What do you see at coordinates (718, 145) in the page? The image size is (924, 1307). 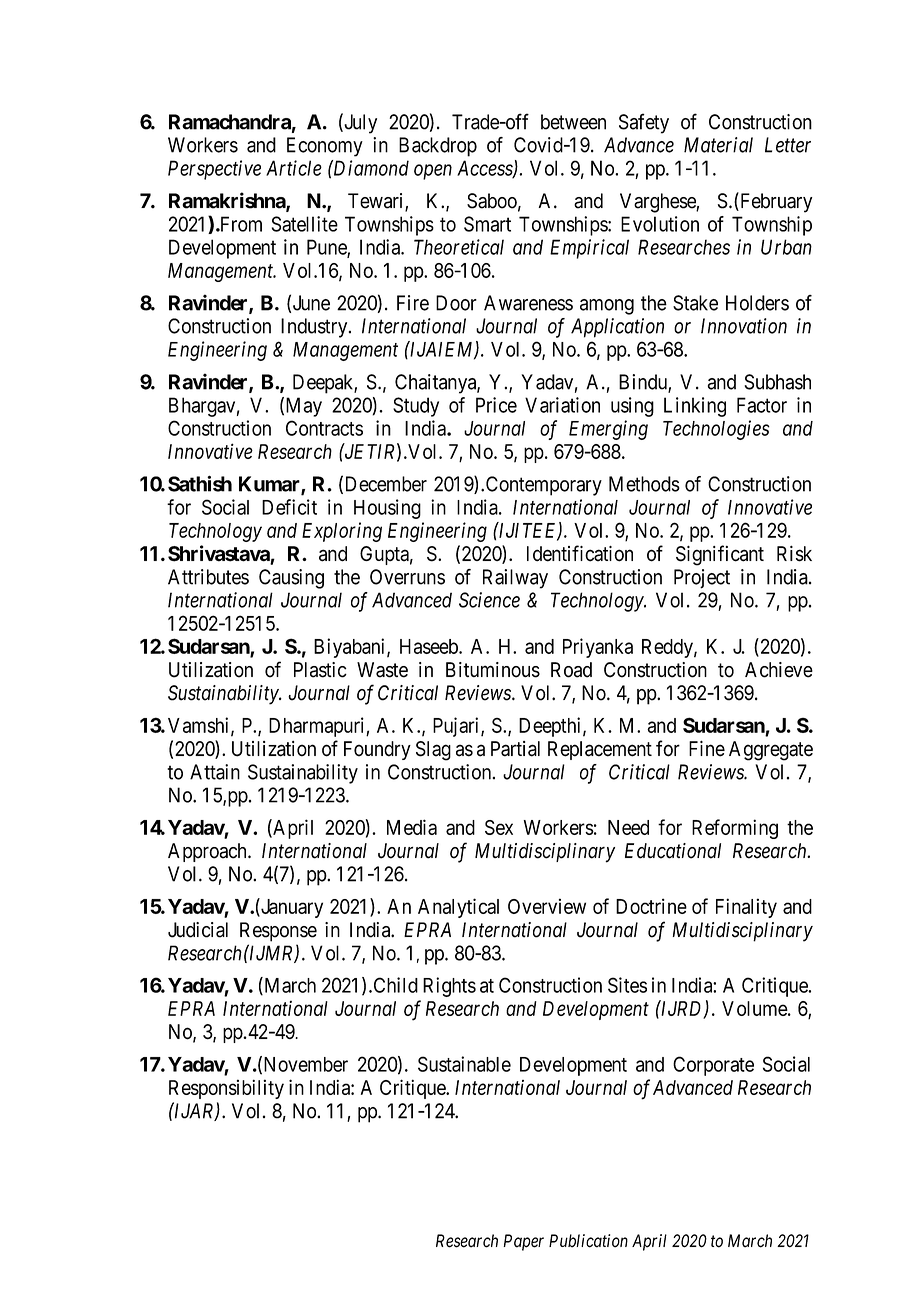 I see `Material` at bounding box center [718, 145].
